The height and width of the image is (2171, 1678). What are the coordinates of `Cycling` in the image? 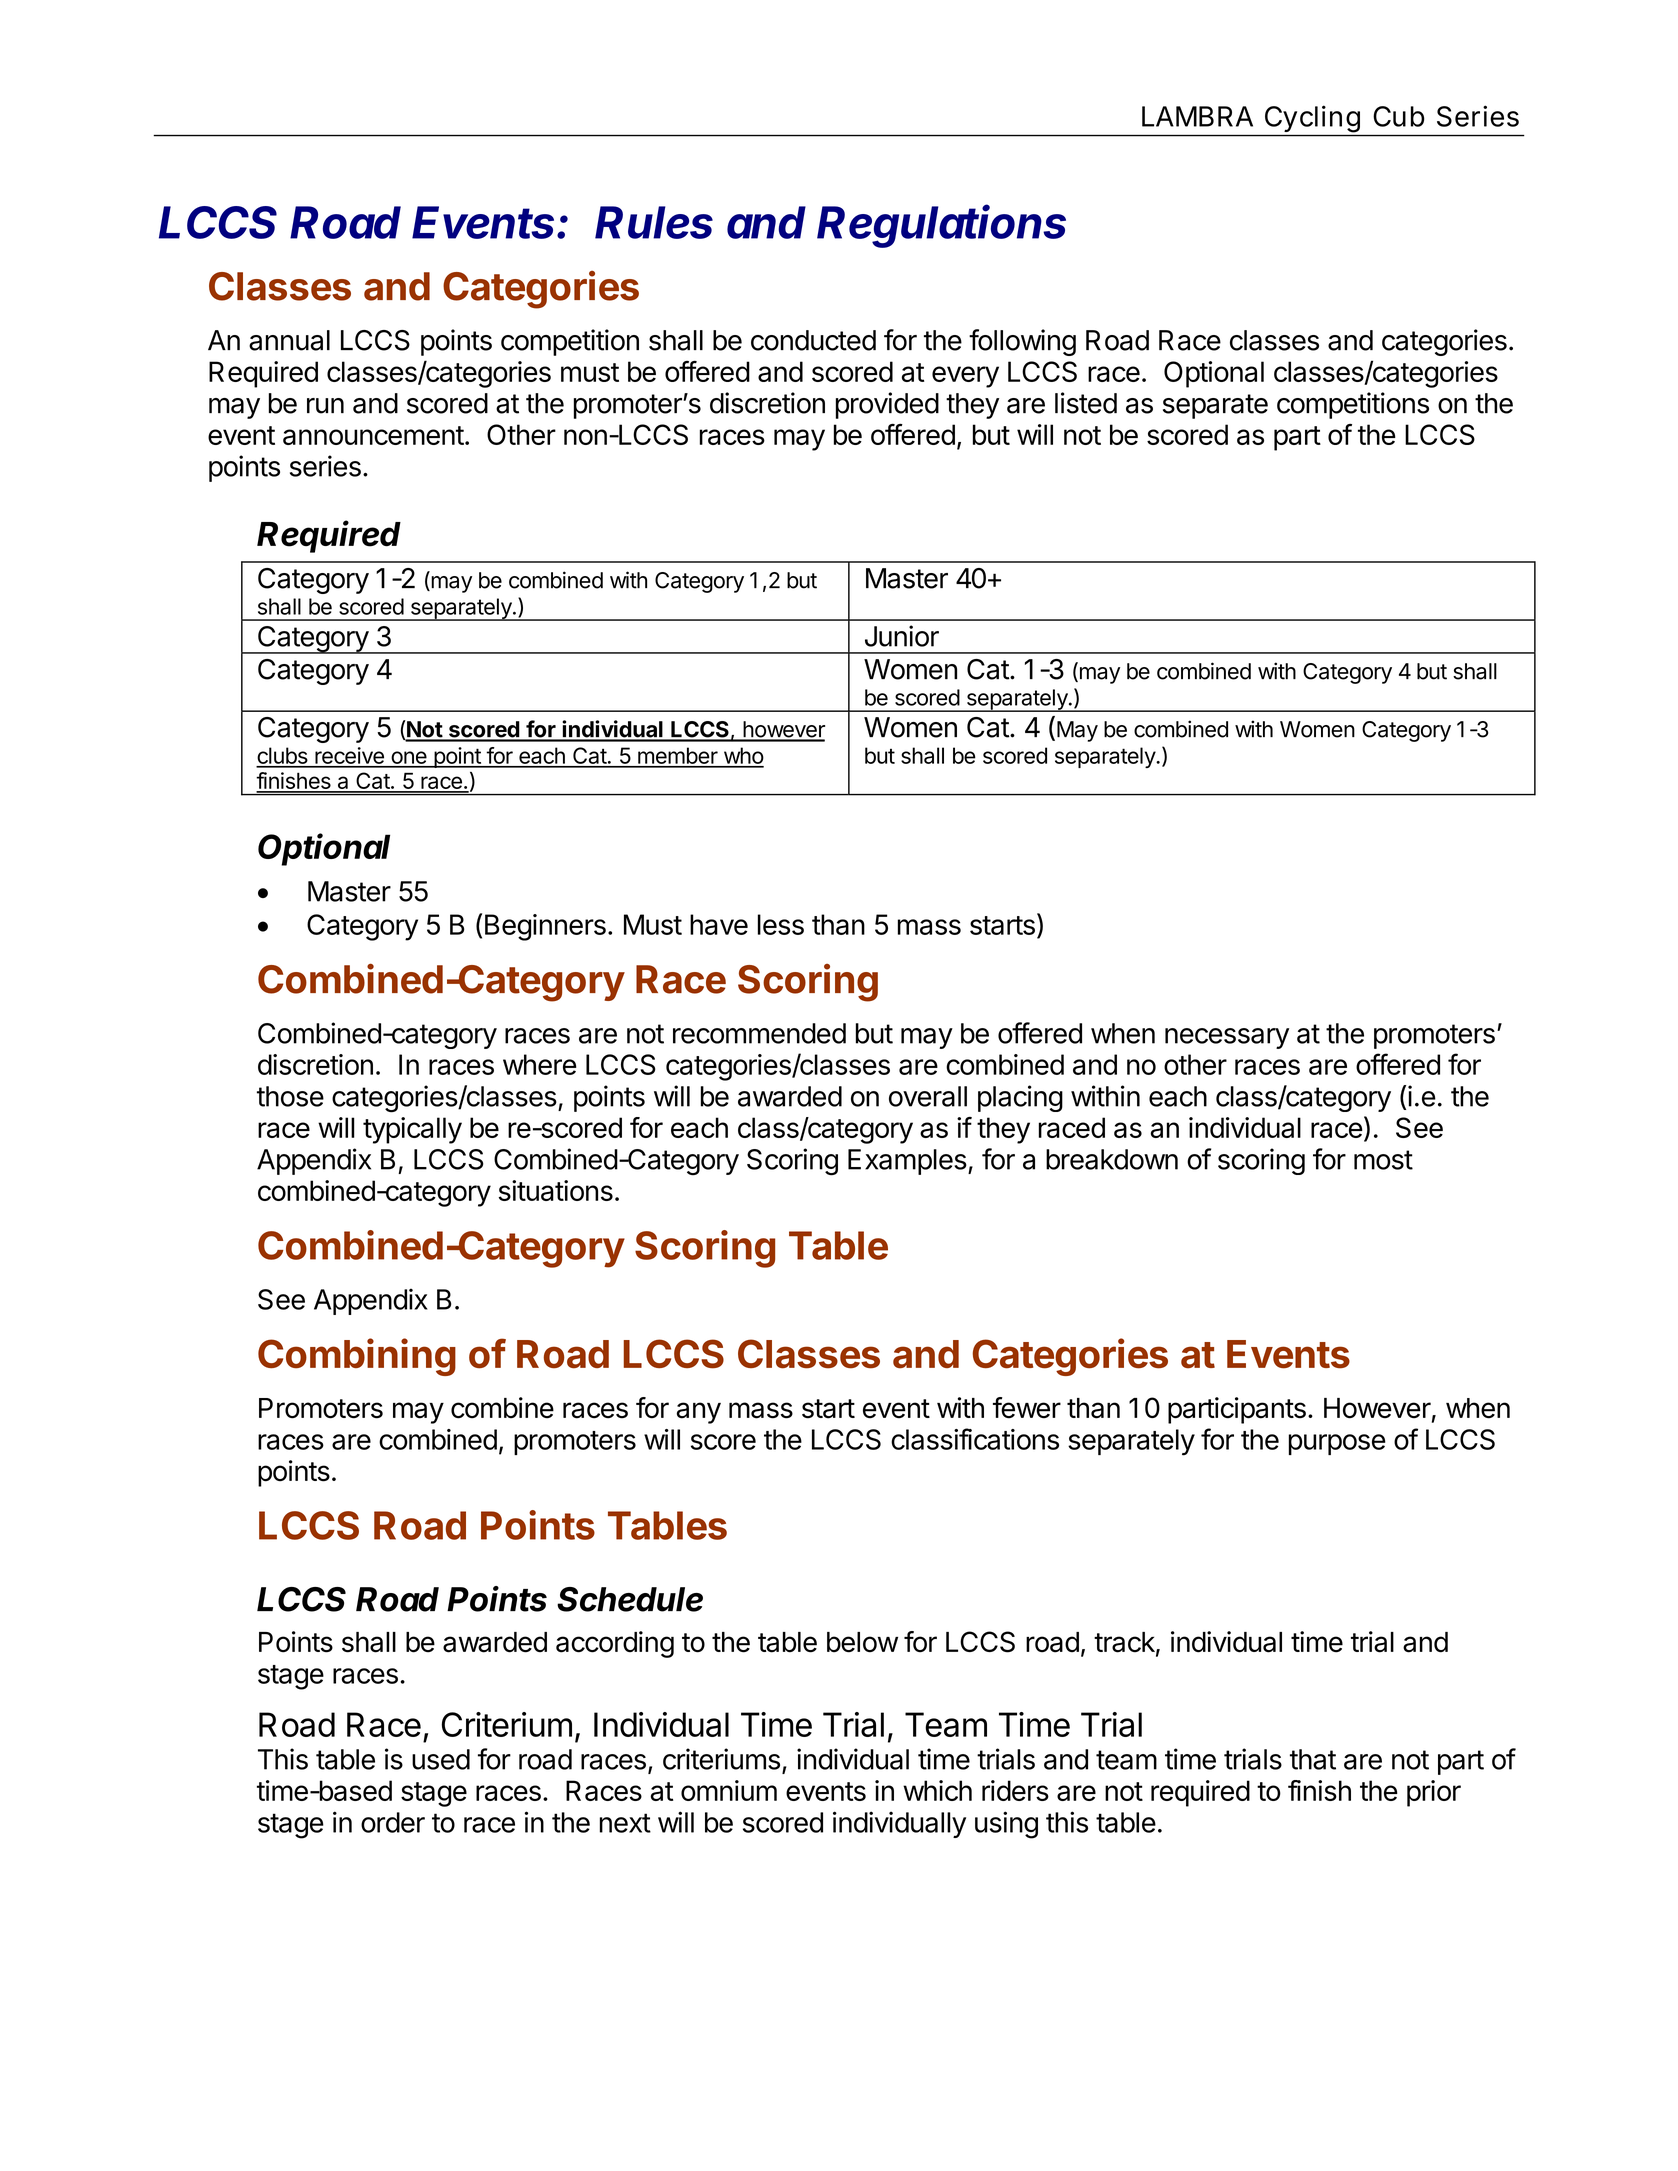 It's located at (1312, 119).
